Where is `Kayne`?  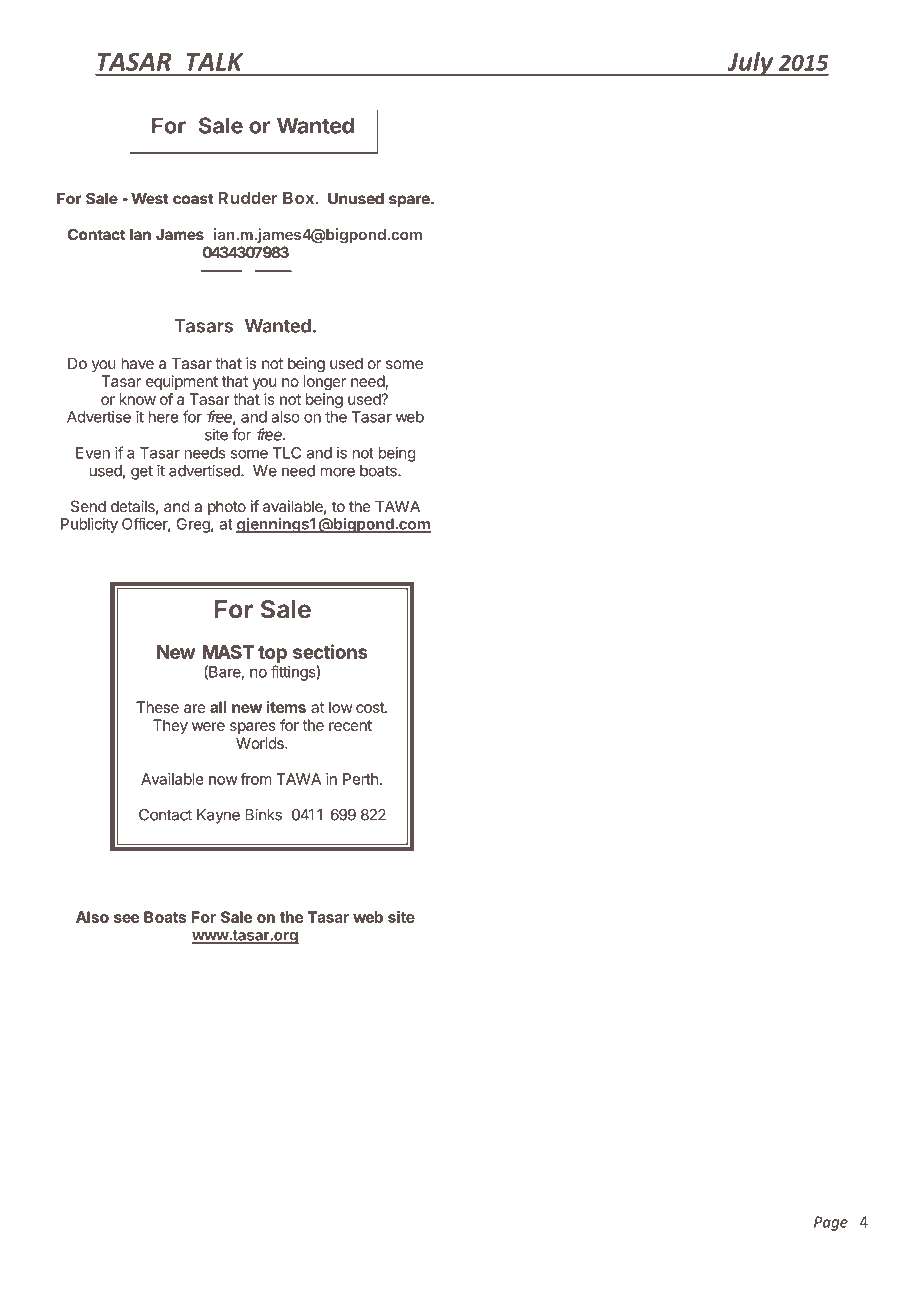 Kayne is located at coordinates (218, 816).
